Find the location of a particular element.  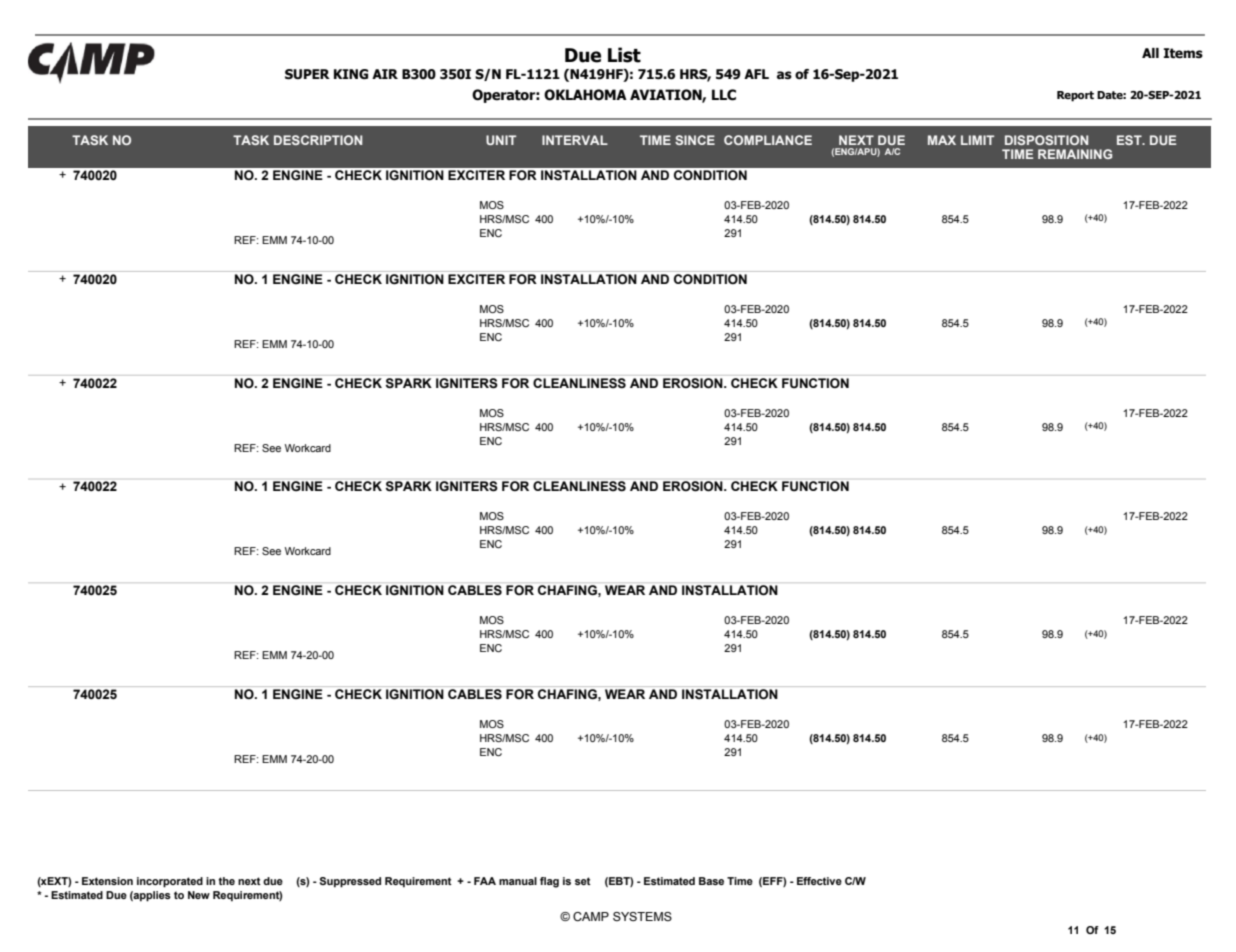

INTERVAL is located at coordinates (575, 140).
